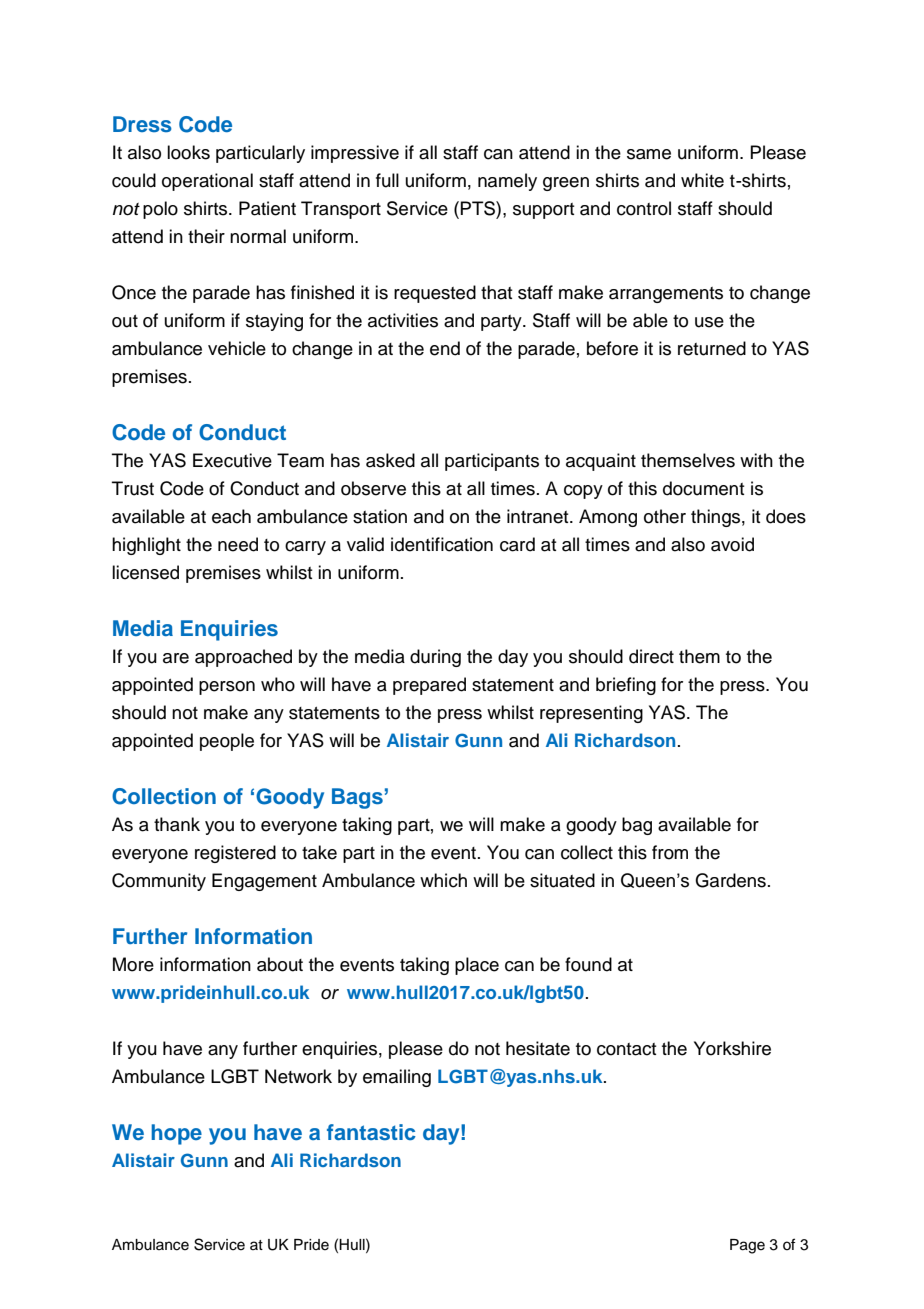  Describe the element at coordinates (651, 656) in the page. I see `direct` at that location.
